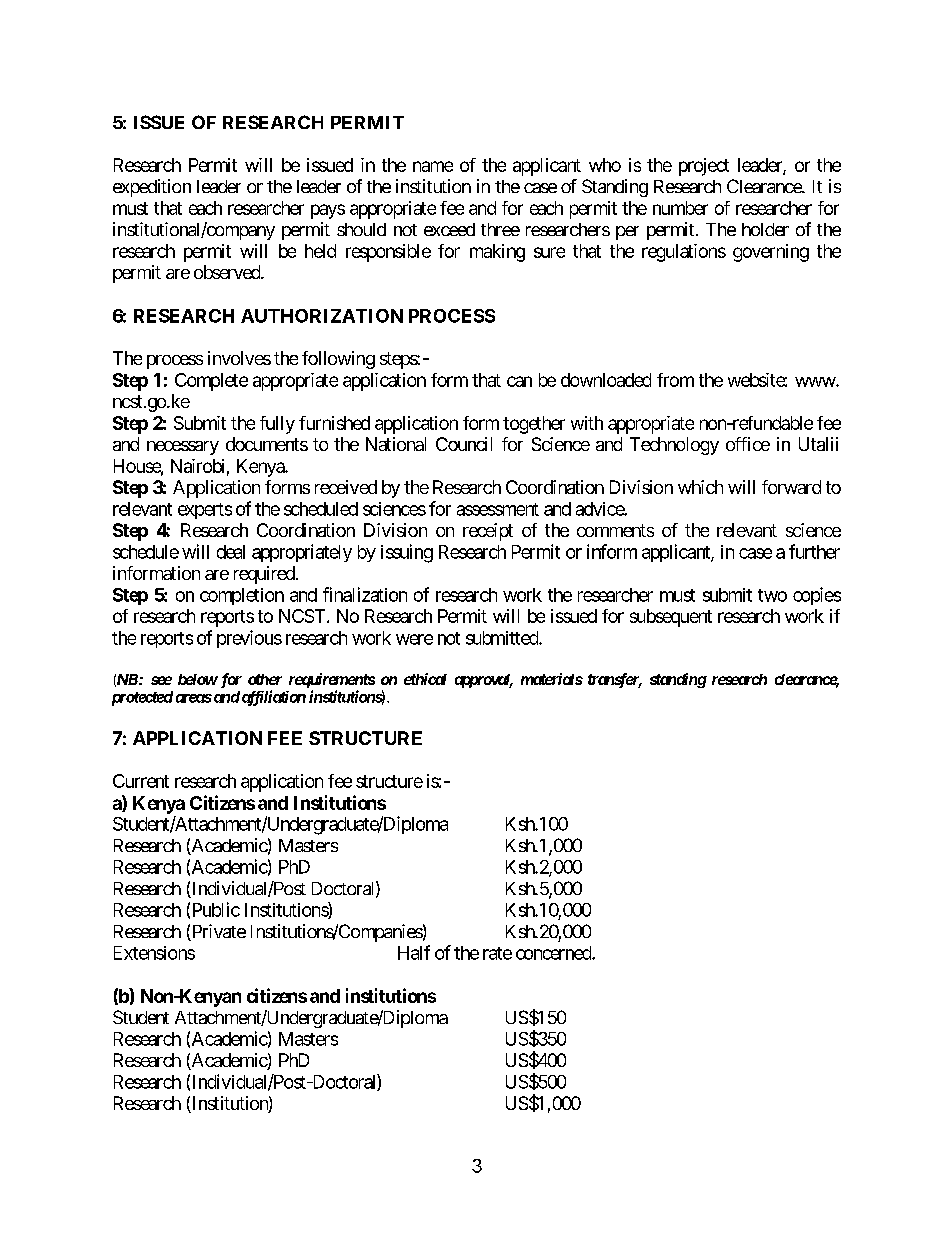  I want to click on Half, so click(414, 952).
